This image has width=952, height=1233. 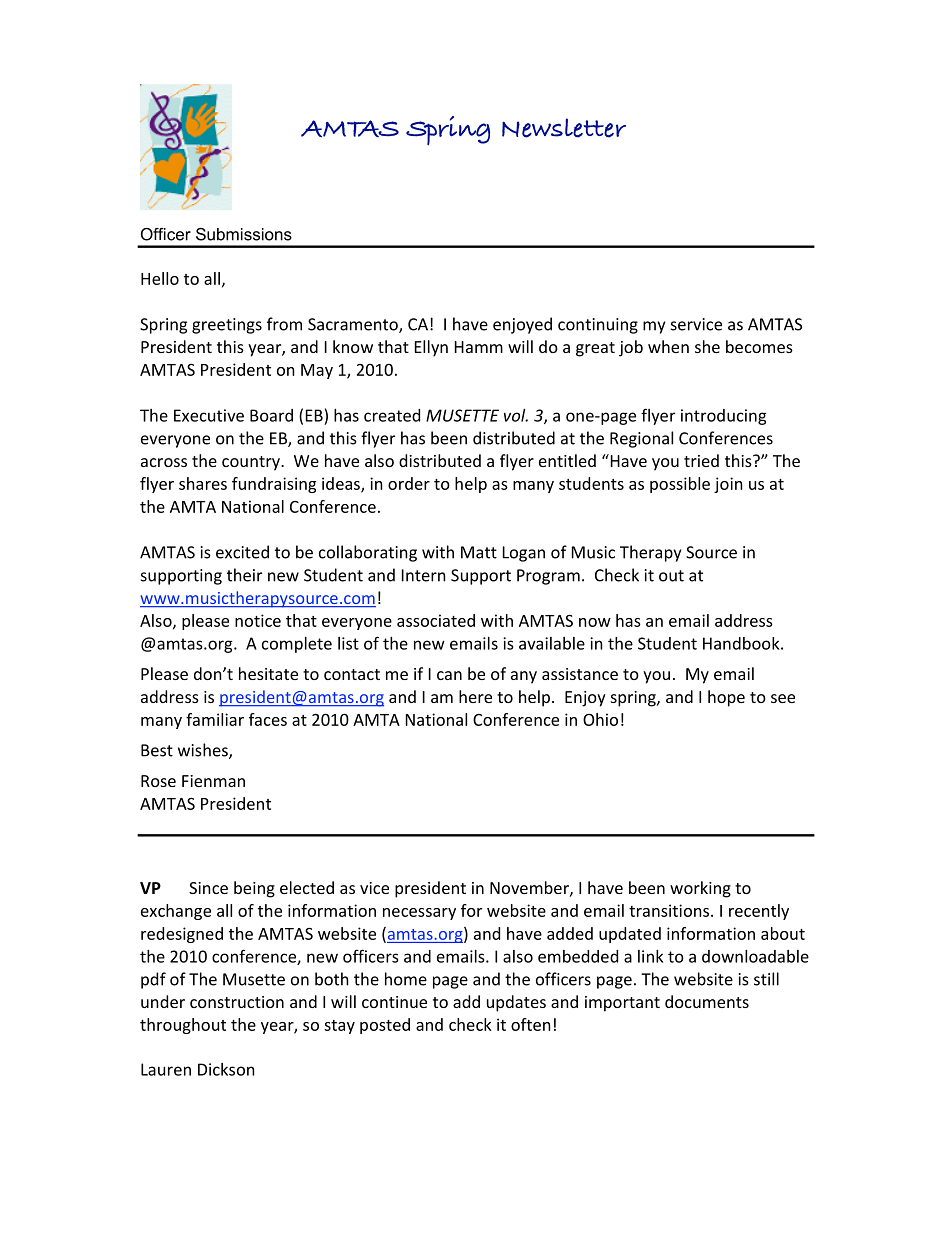 What do you see at coordinates (252, 463) in the image?
I see `country` at bounding box center [252, 463].
